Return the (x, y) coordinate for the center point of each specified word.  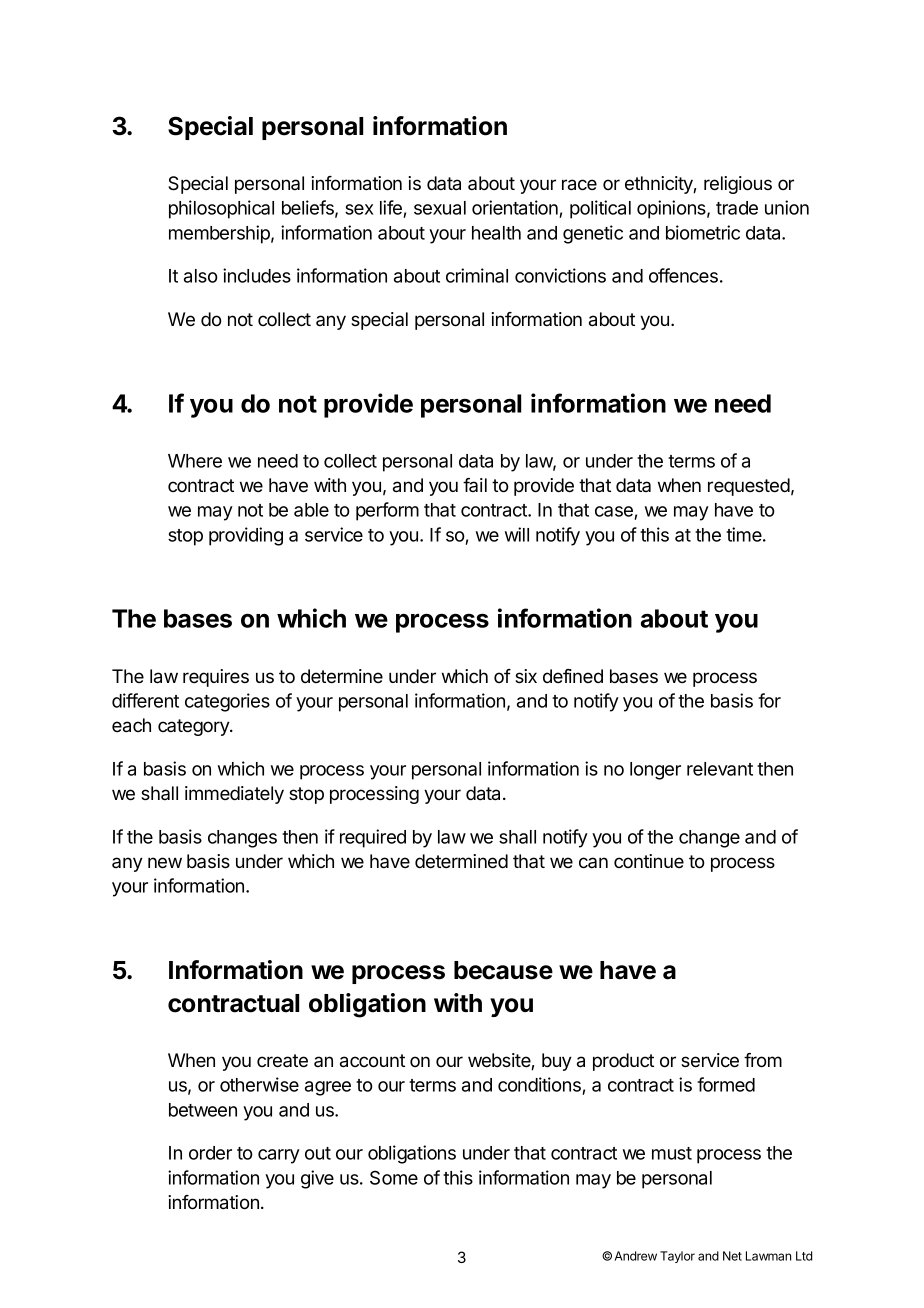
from (763, 1060)
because (503, 970)
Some (394, 1177)
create (282, 1060)
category (194, 727)
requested (749, 487)
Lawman (768, 1256)
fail (475, 485)
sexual (440, 208)
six (526, 676)
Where (195, 461)
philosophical (221, 209)
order (210, 1153)
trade (737, 208)
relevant (720, 769)
